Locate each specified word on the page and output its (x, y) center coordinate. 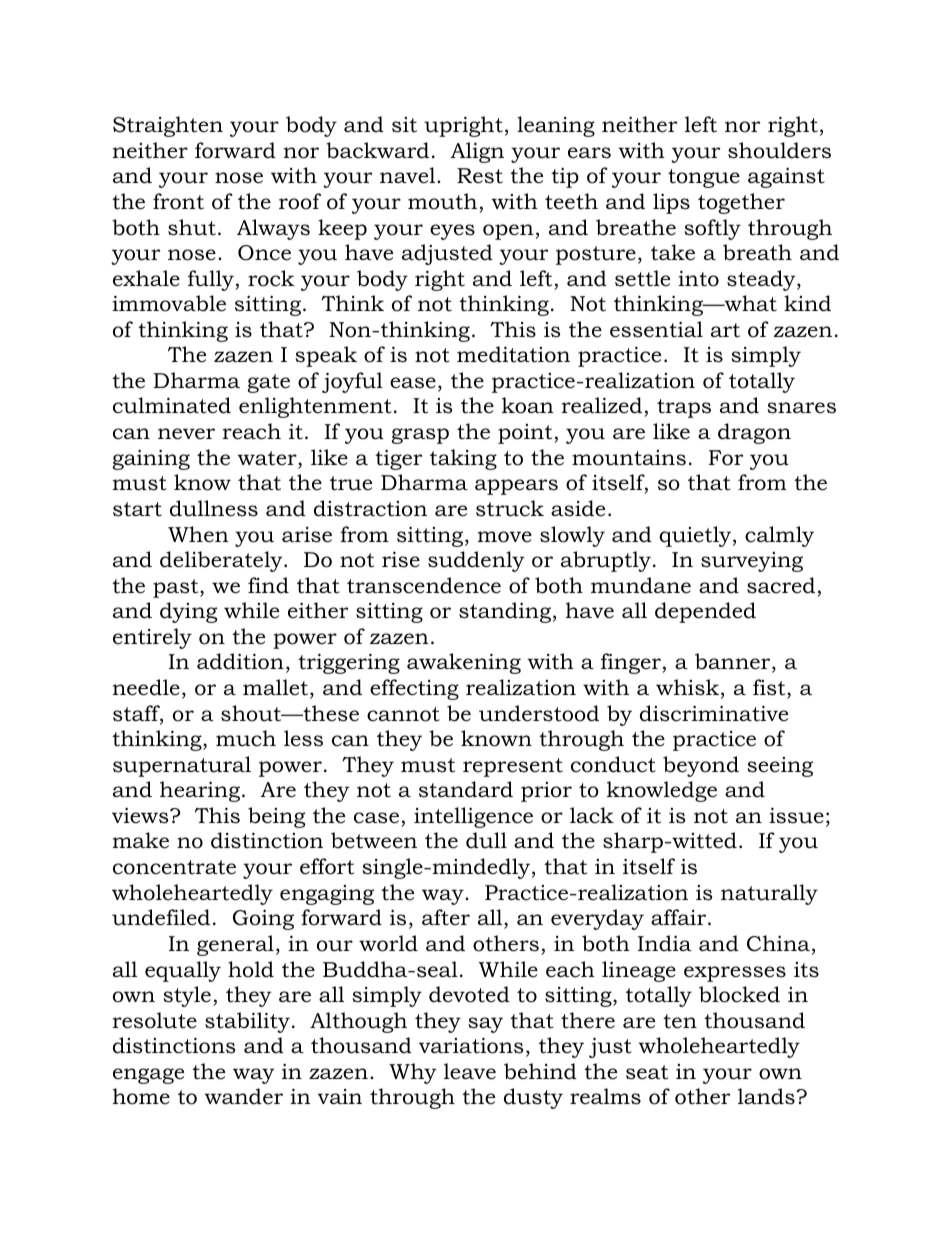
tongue (704, 178)
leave (470, 1071)
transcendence (424, 585)
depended (705, 612)
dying (188, 612)
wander (244, 1096)
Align (477, 152)
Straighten (168, 126)
